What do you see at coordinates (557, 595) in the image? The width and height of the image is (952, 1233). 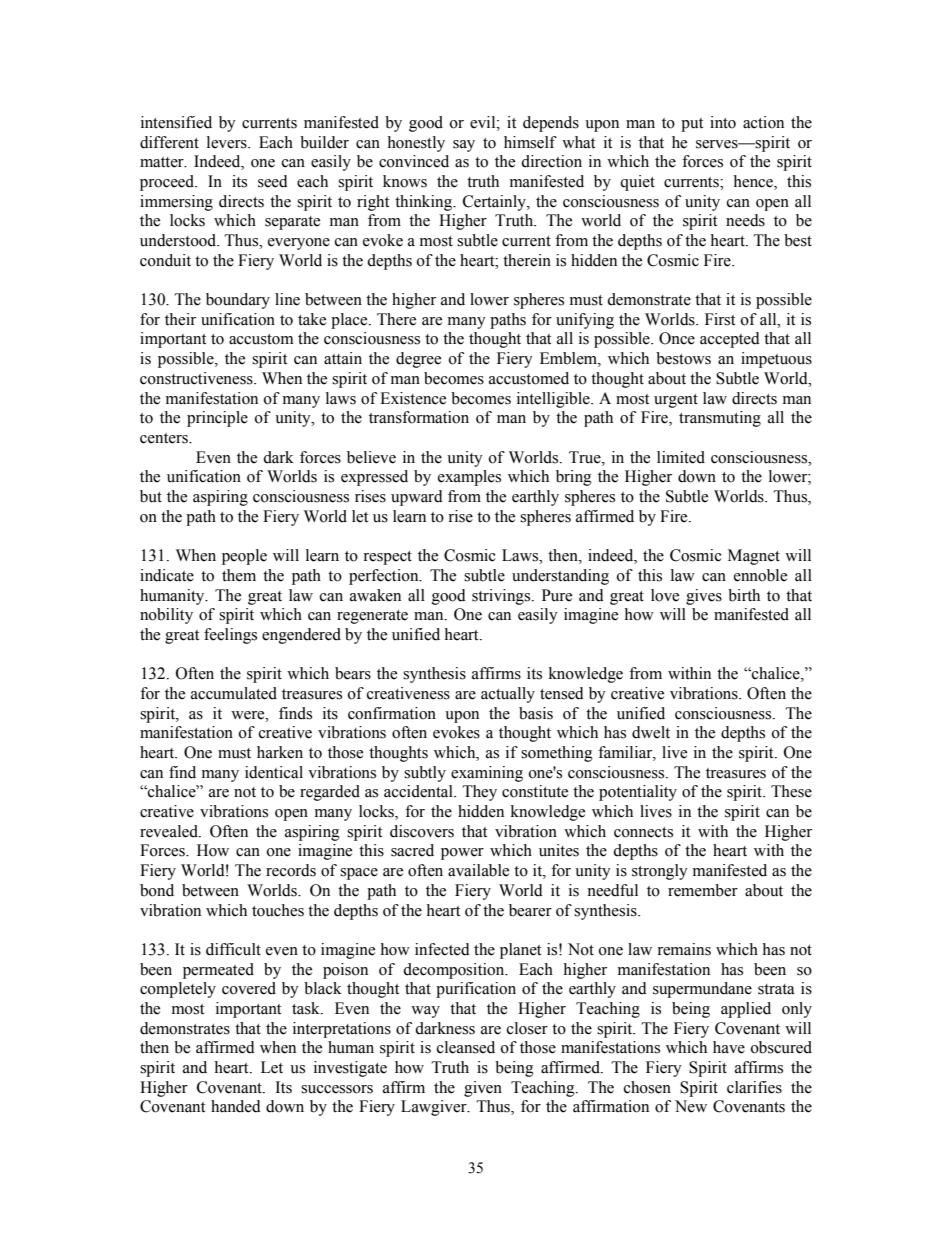 I see `Pure` at bounding box center [557, 595].
